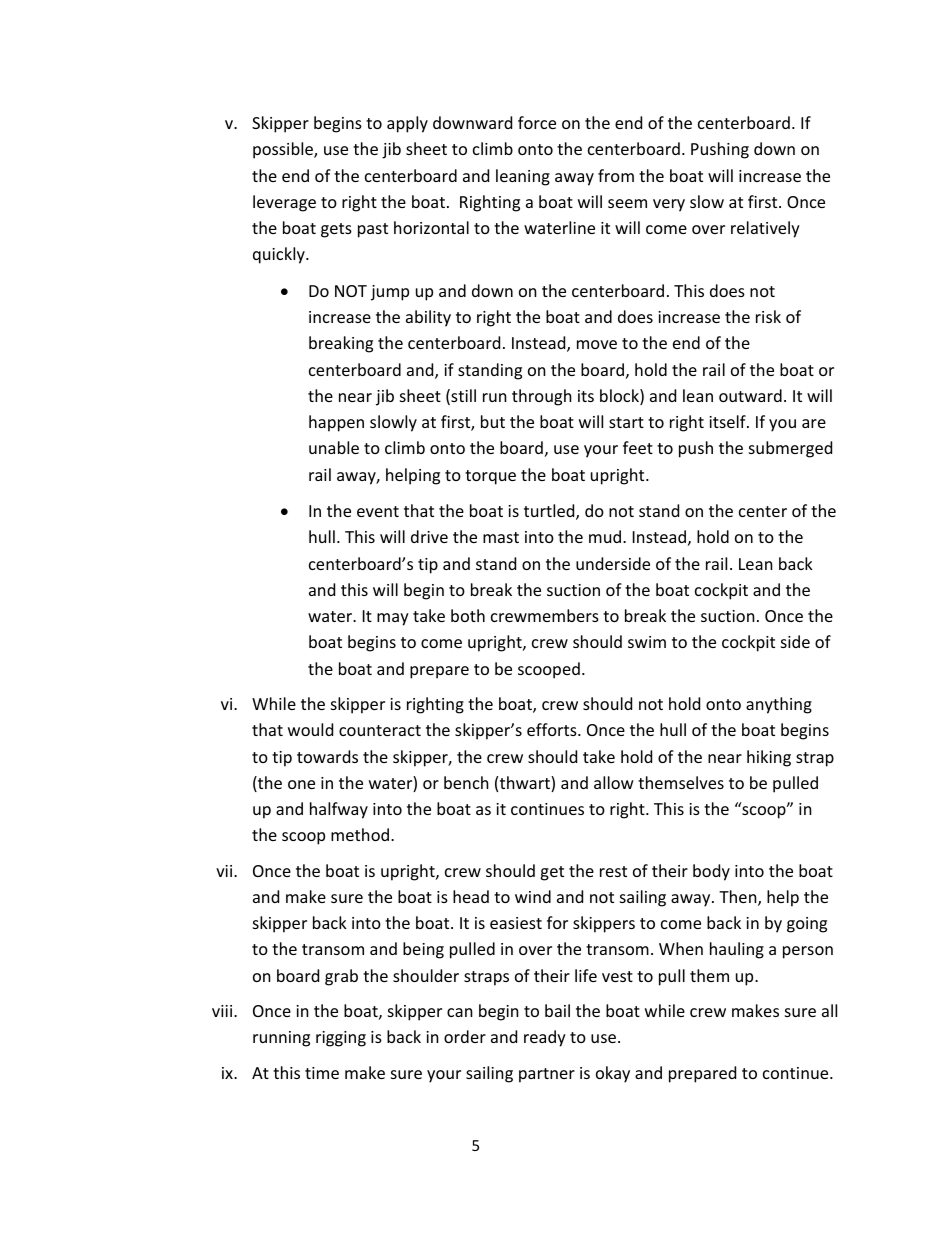  I want to click on ready, so click(545, 1038).
